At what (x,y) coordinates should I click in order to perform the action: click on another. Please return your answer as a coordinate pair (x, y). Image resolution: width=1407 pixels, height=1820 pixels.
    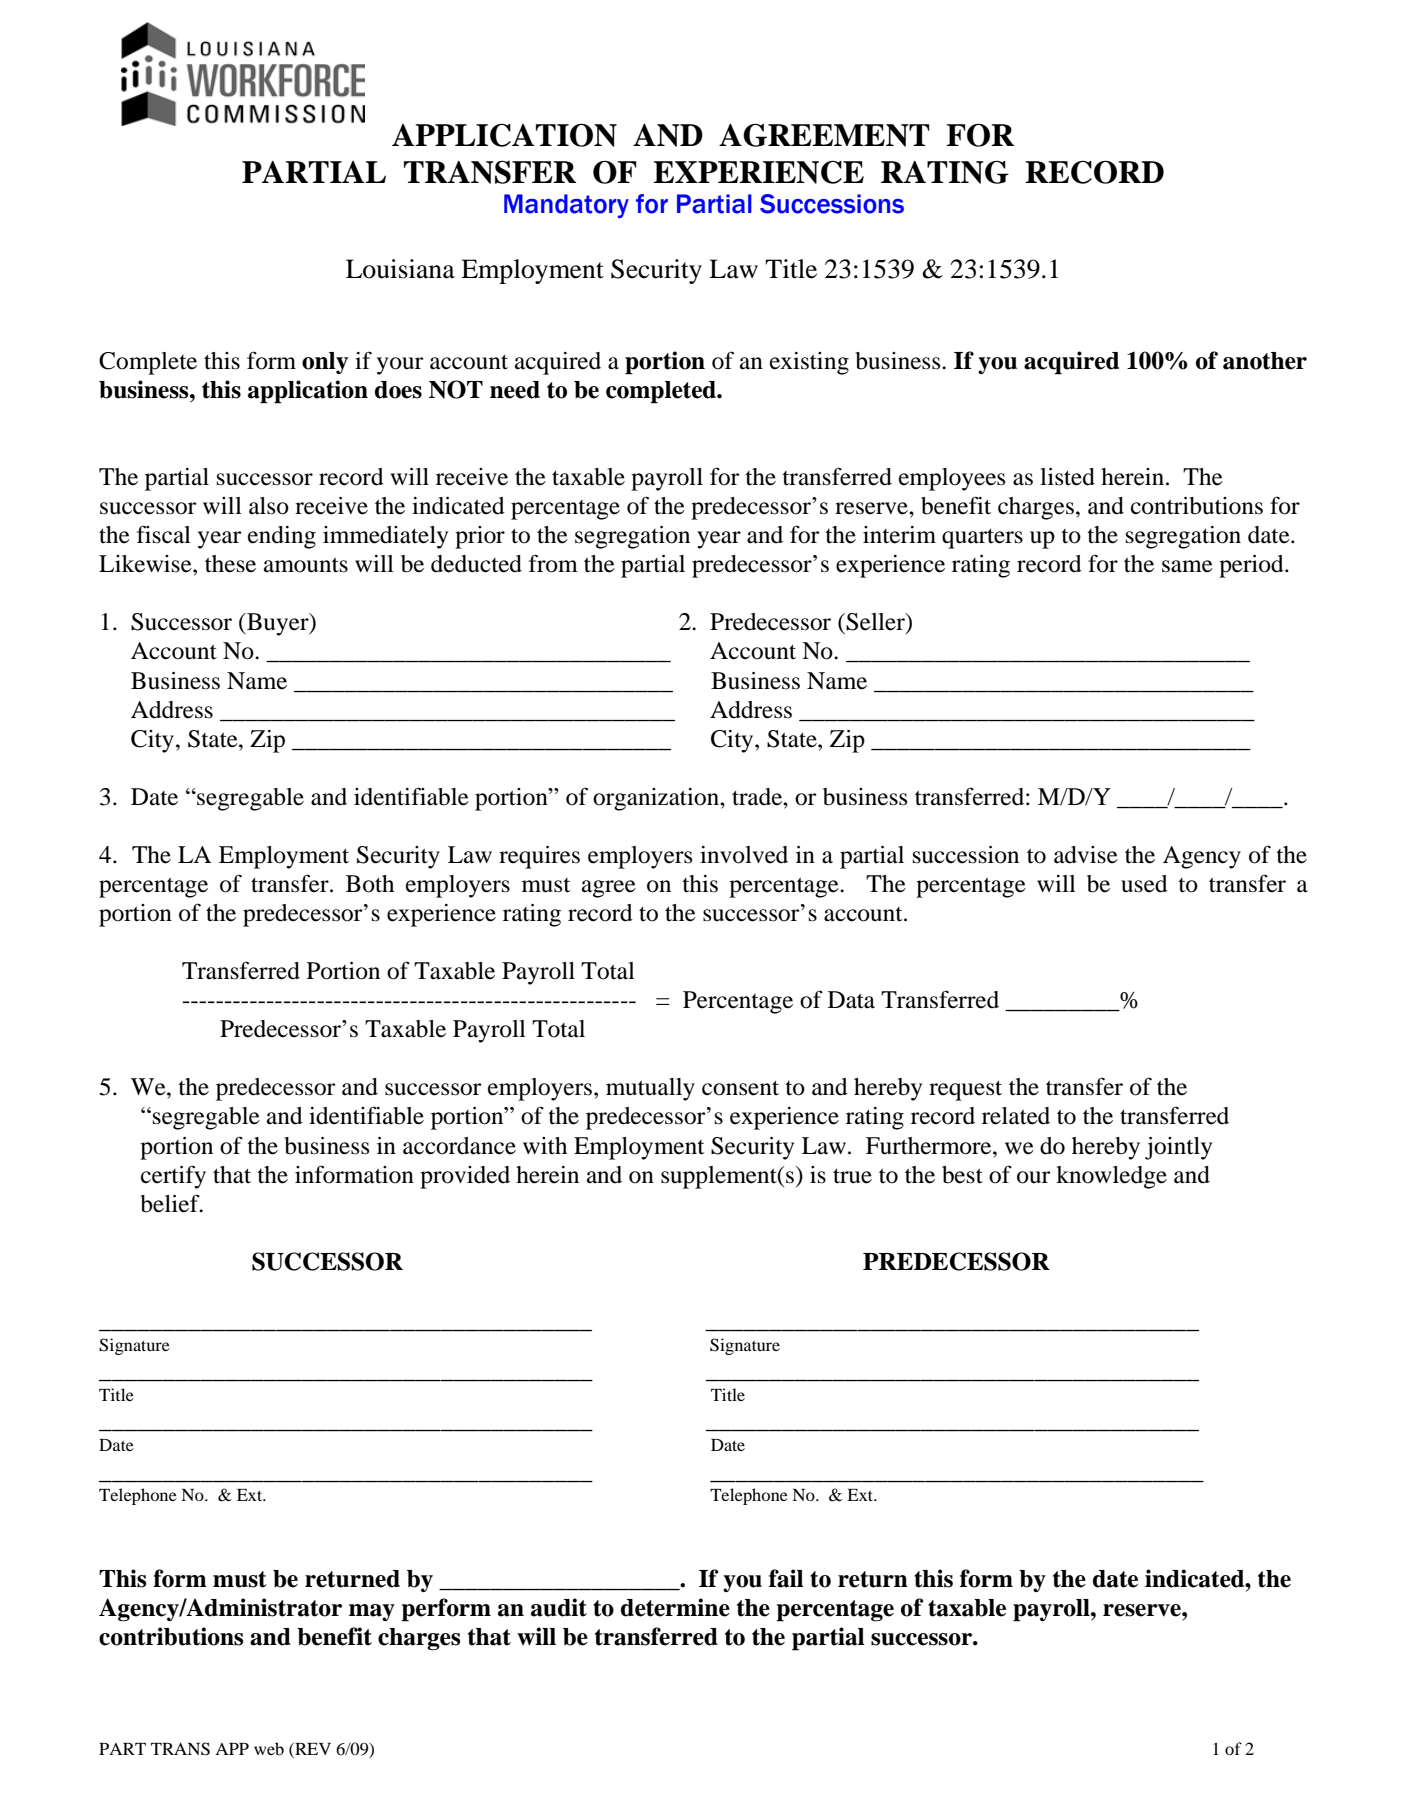
    Looking at the image, I should click on (1265, 361).
